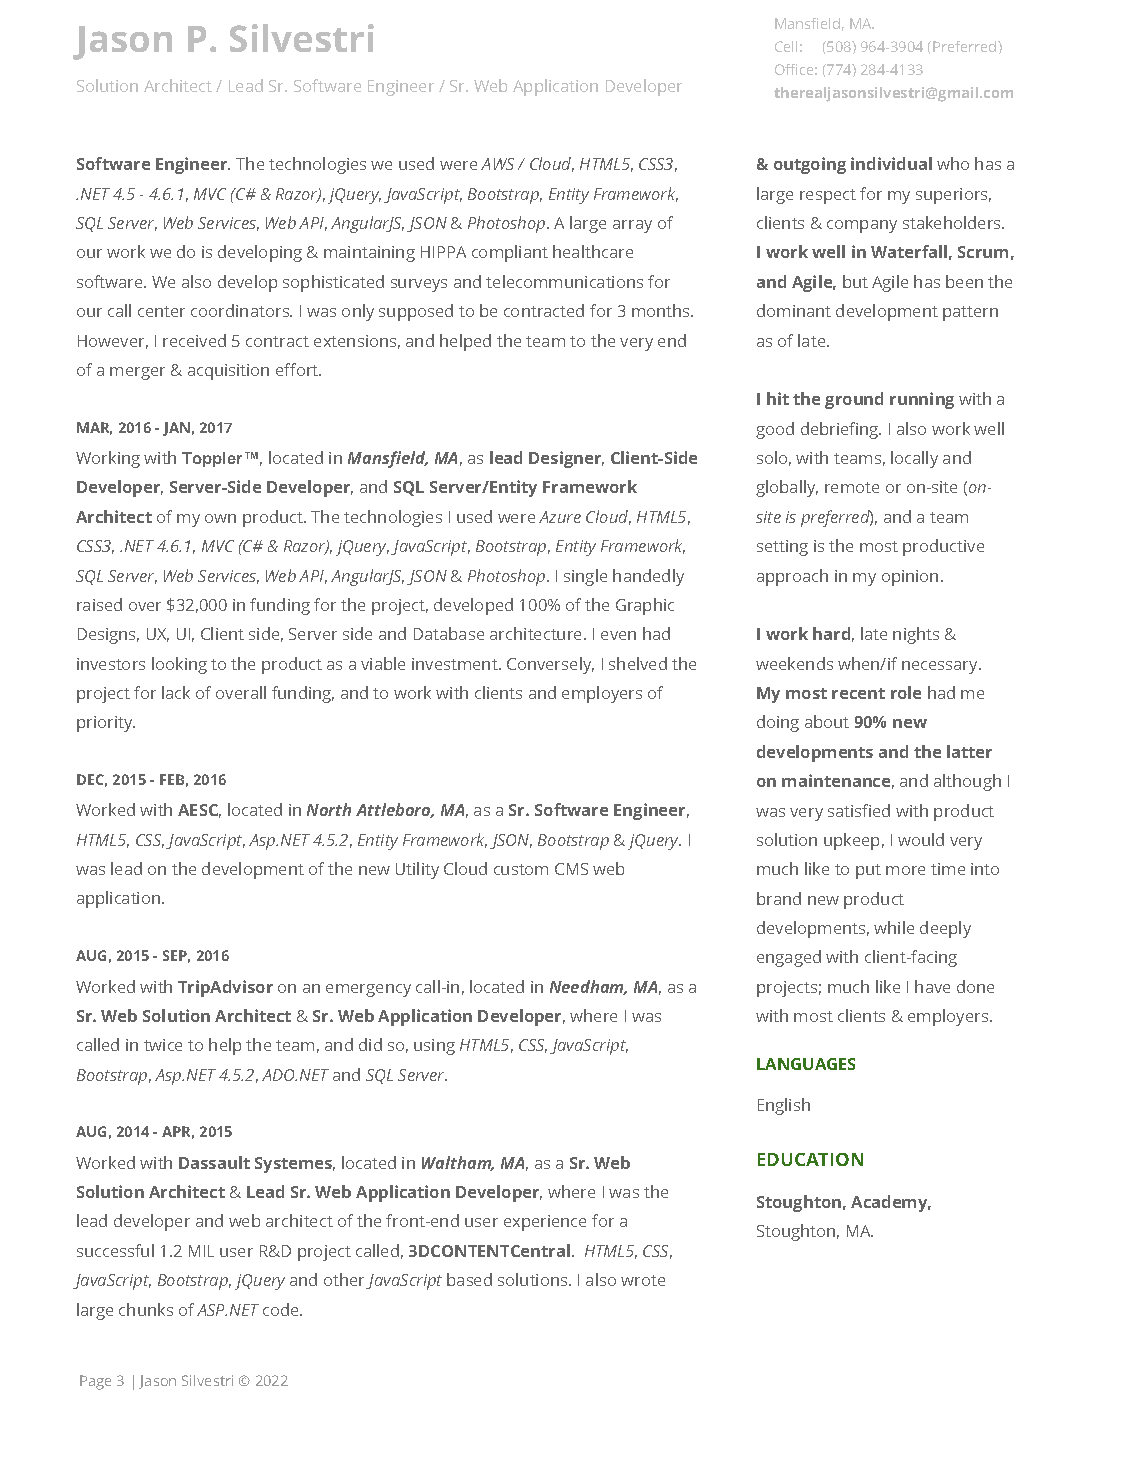 This document has height=1460, width=1128. Describe the element at coordinates (469, 1279) in the document. I see `based` at that location.
